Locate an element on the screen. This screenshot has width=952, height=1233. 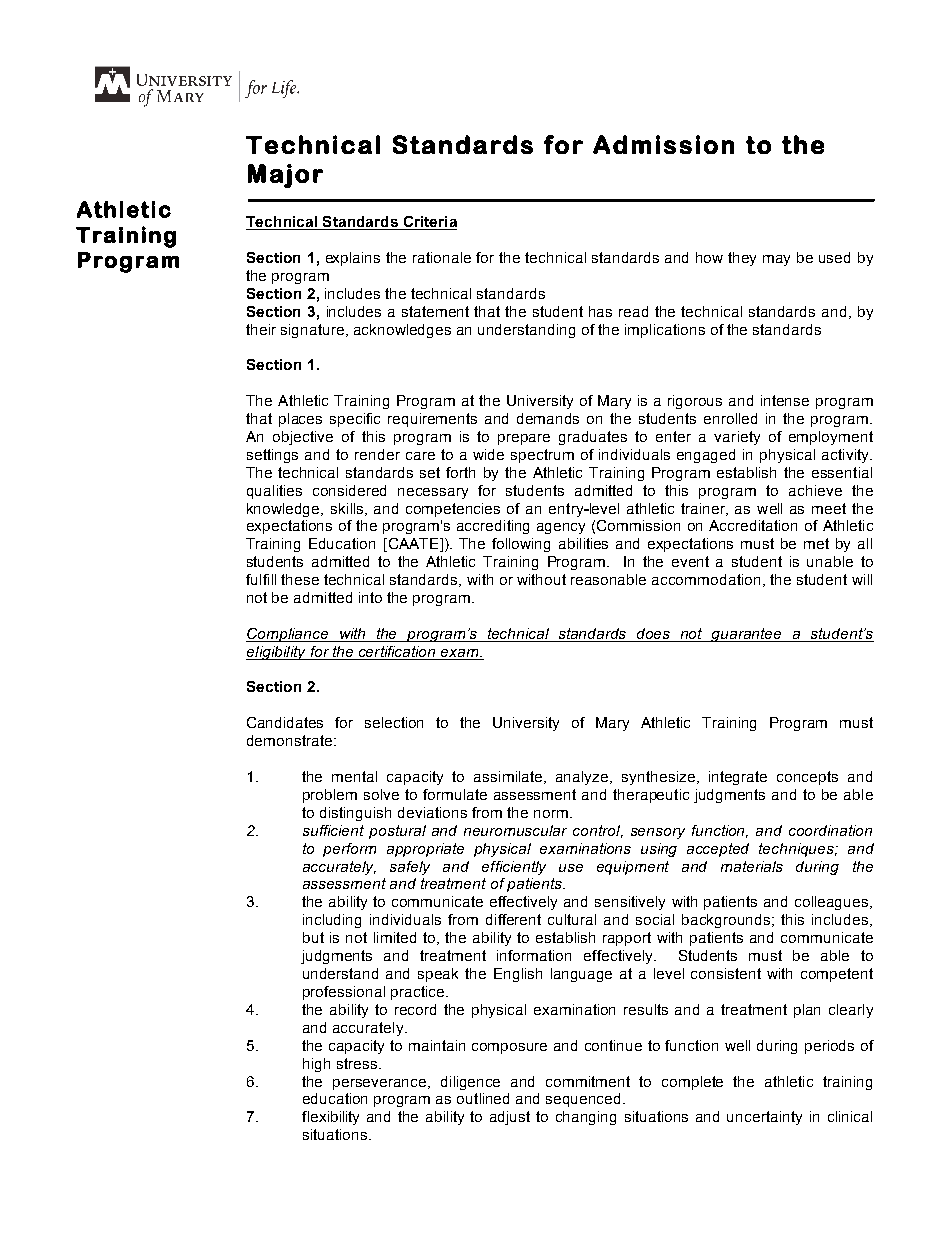
Major is located at coordinates (285, 176).
